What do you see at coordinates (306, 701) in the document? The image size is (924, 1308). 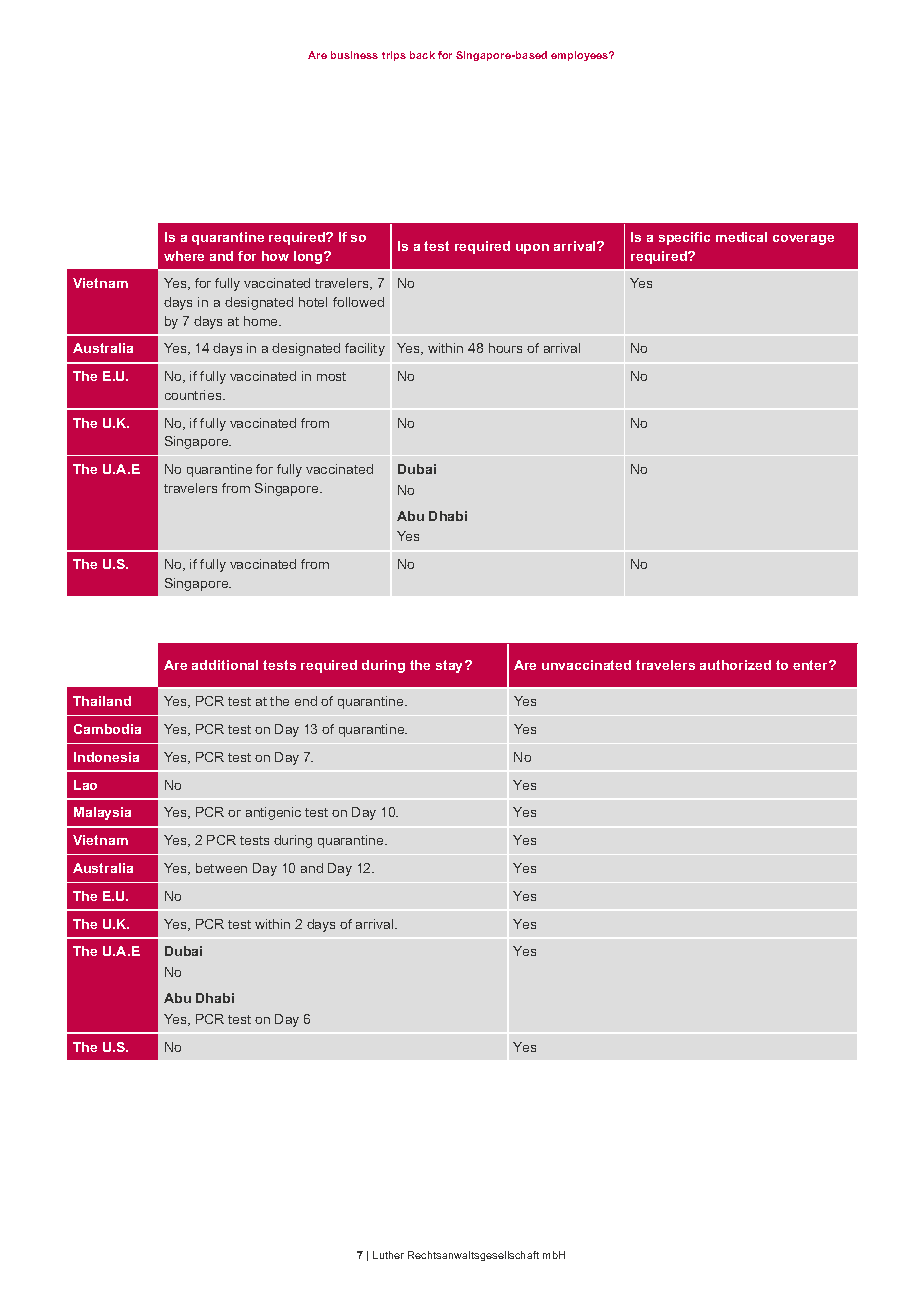 I see `end` at bounding box center [306, 701].
